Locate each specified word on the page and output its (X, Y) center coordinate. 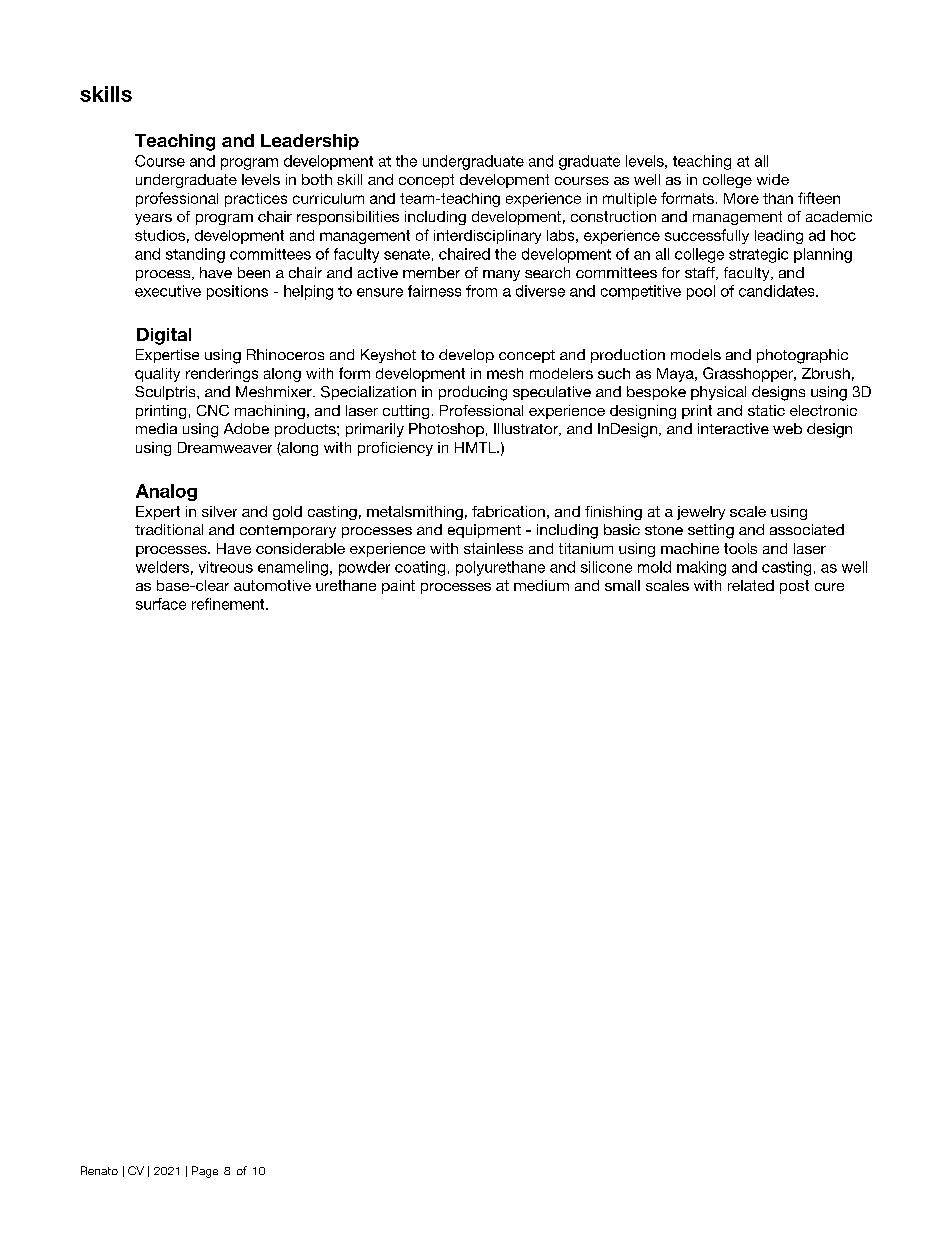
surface (161, 604)
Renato (99, 1170)
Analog (166, 492)
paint (398, 587)
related (751, 585)
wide (773, 179)
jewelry (701, 513)
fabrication (508, 511)
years (153, 219)
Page (205, 1172)
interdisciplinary (487, 237)
